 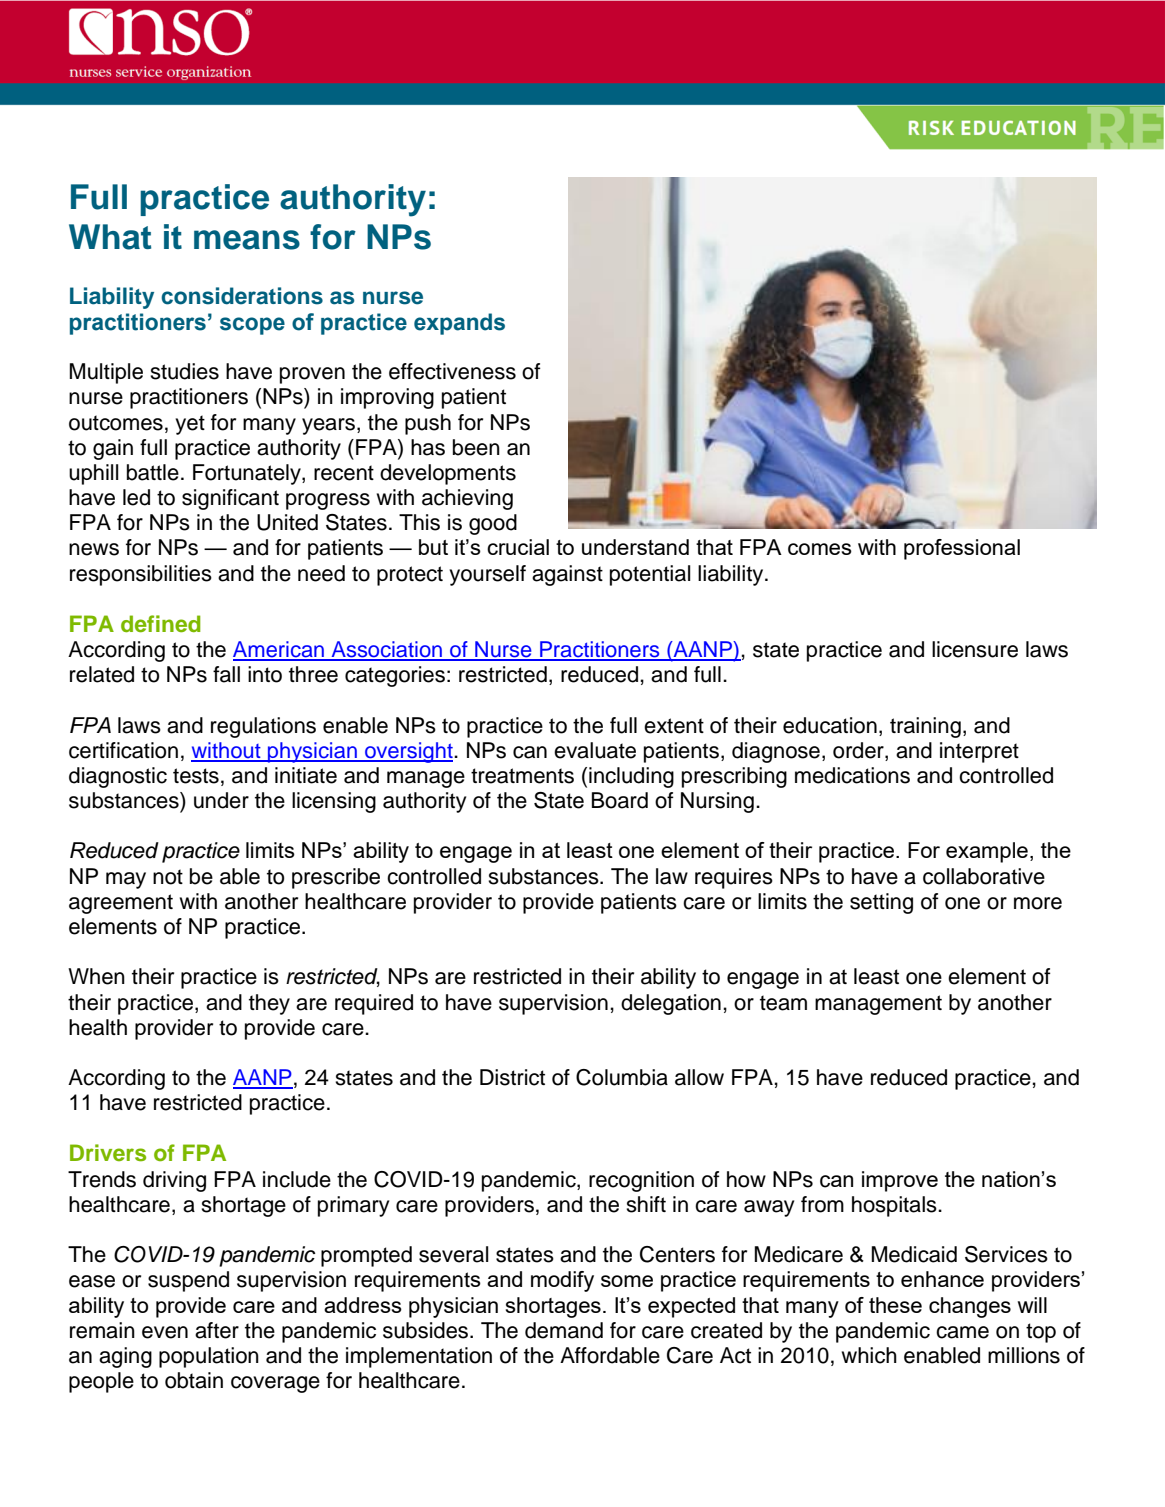 What do you see at coordinates (459, 324) in the screenshot?
I see `expands` at bounding box center [459, 324].
